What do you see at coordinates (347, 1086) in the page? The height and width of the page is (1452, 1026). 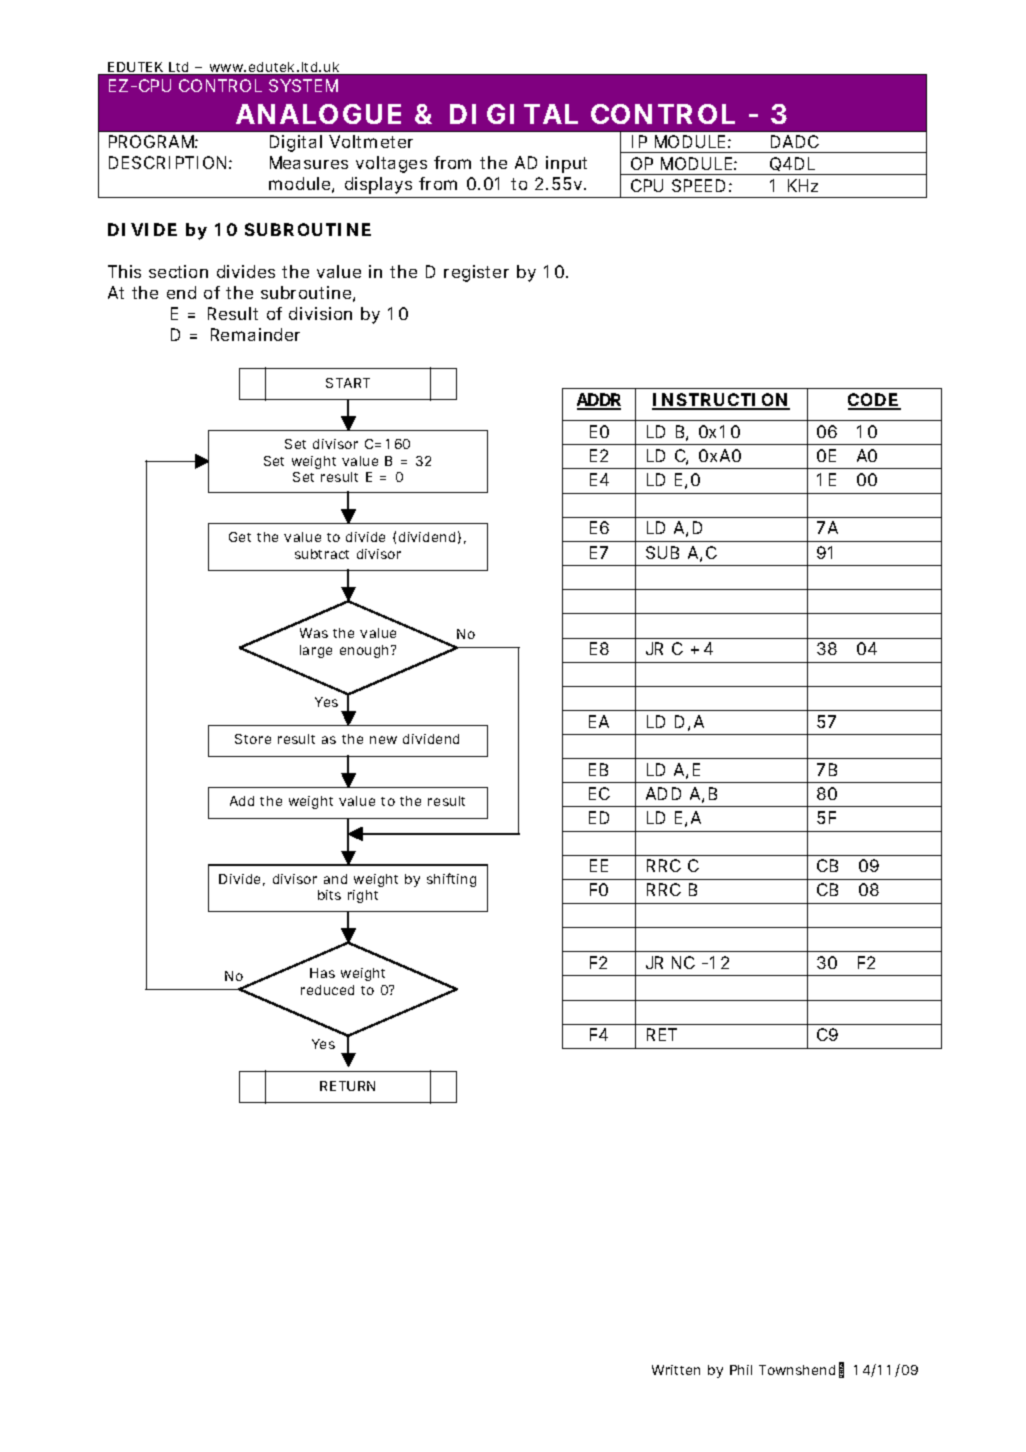 I see `RETURN` at bounding box center [347, 1086].
